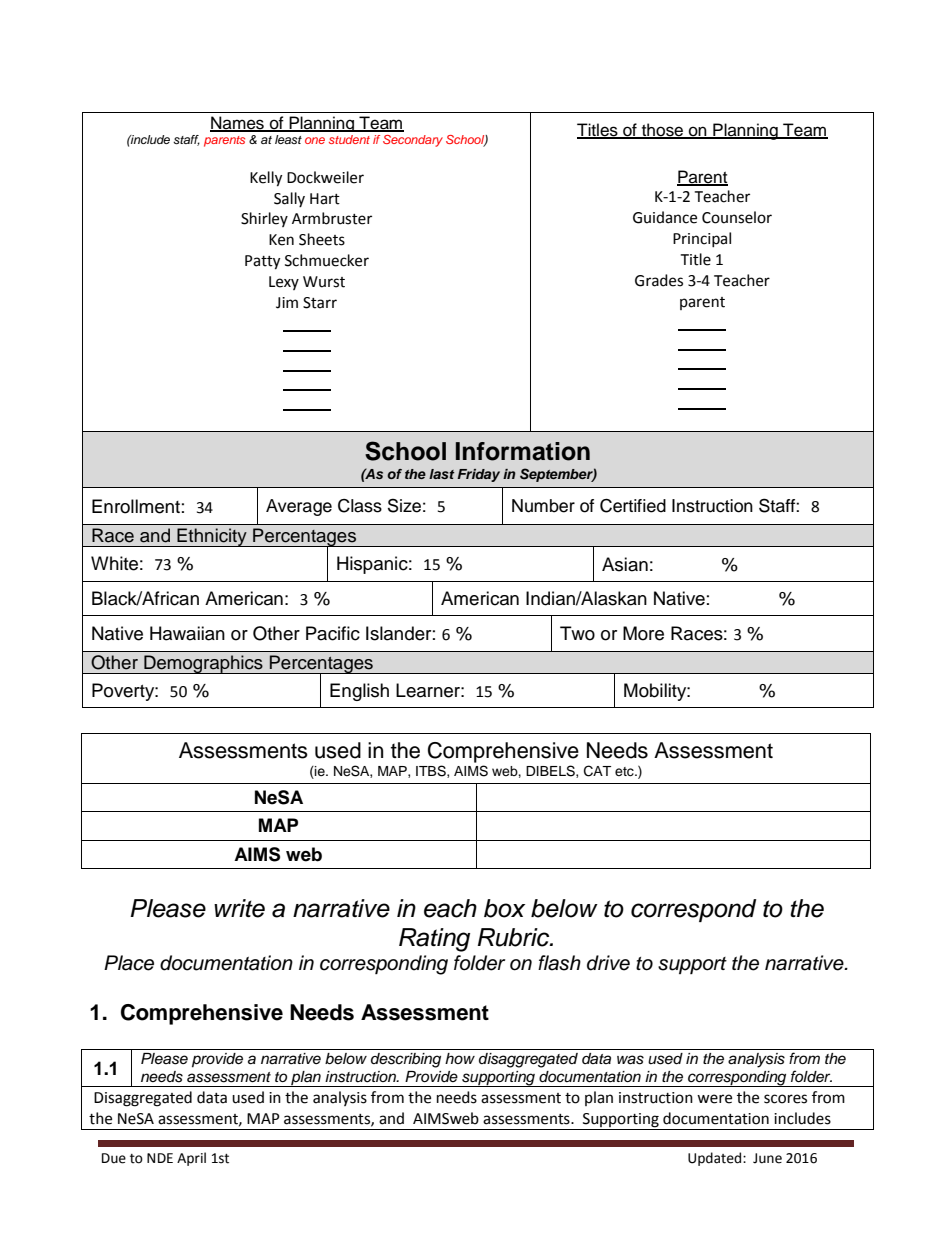 This image has height=1233, width=952. I want to click on April, so click(191, 1159).
